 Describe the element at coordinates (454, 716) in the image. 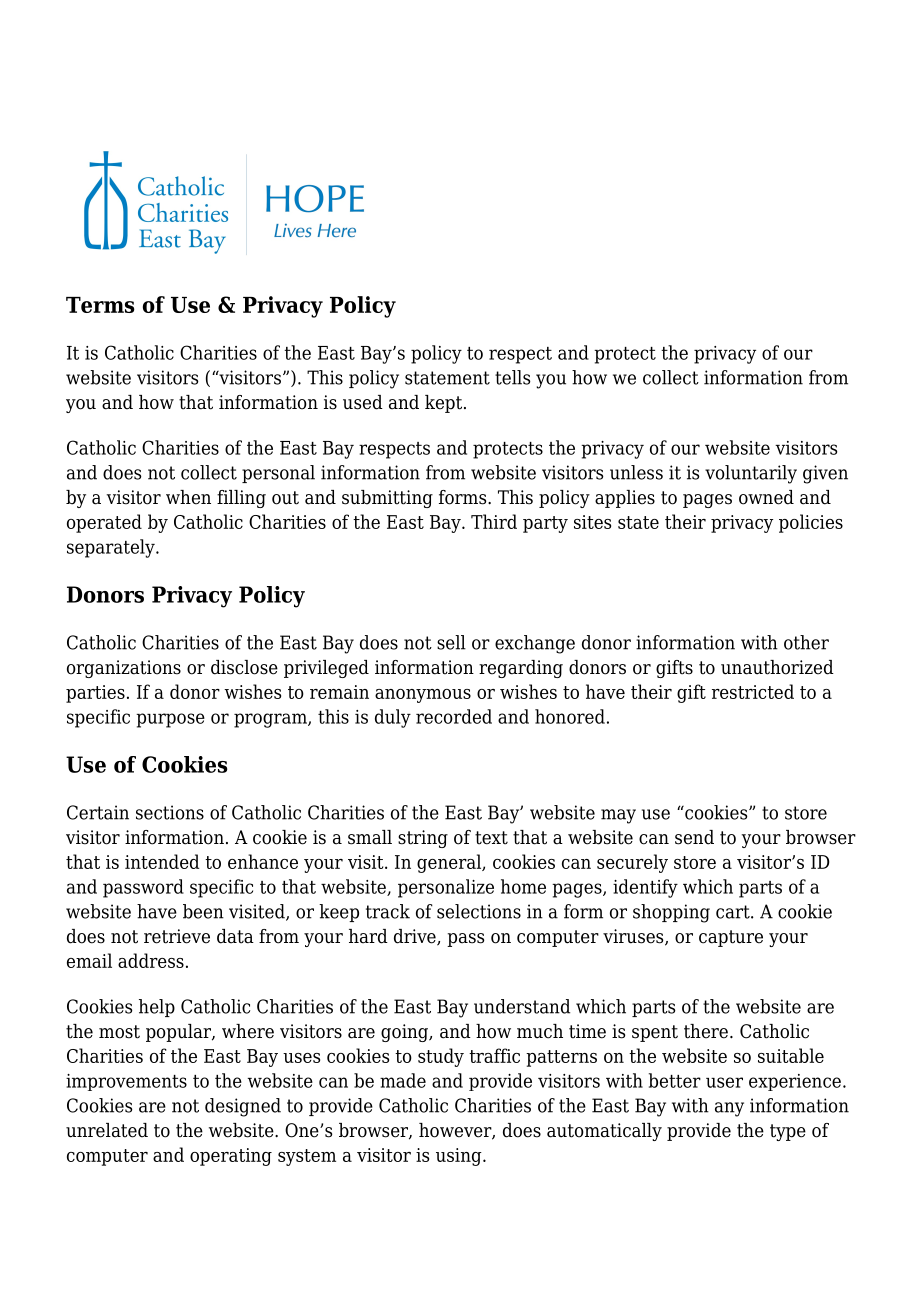

I see `recorded` at that location.
